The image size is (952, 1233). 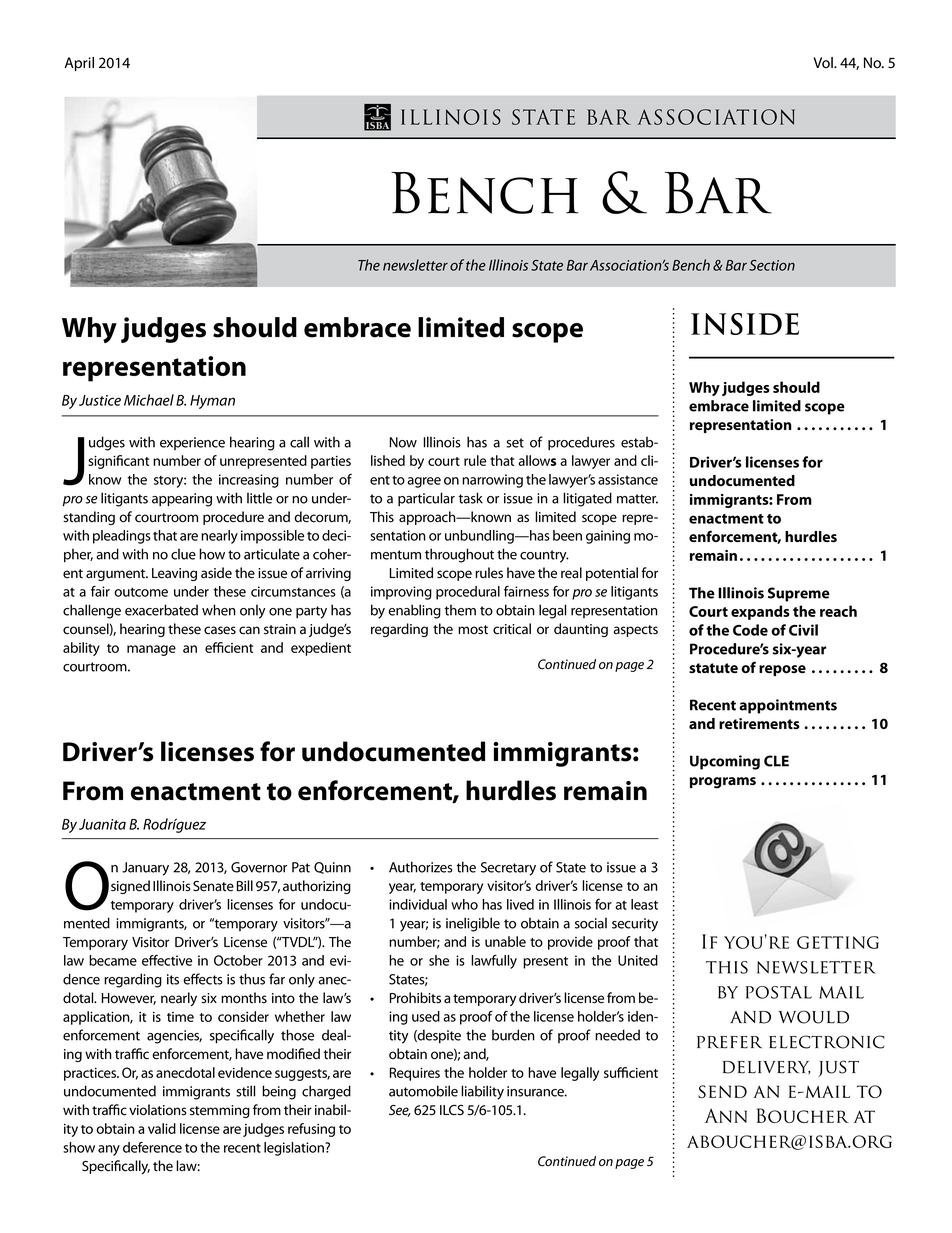 I want to click on Ann, so click(x=726, y=1115).
